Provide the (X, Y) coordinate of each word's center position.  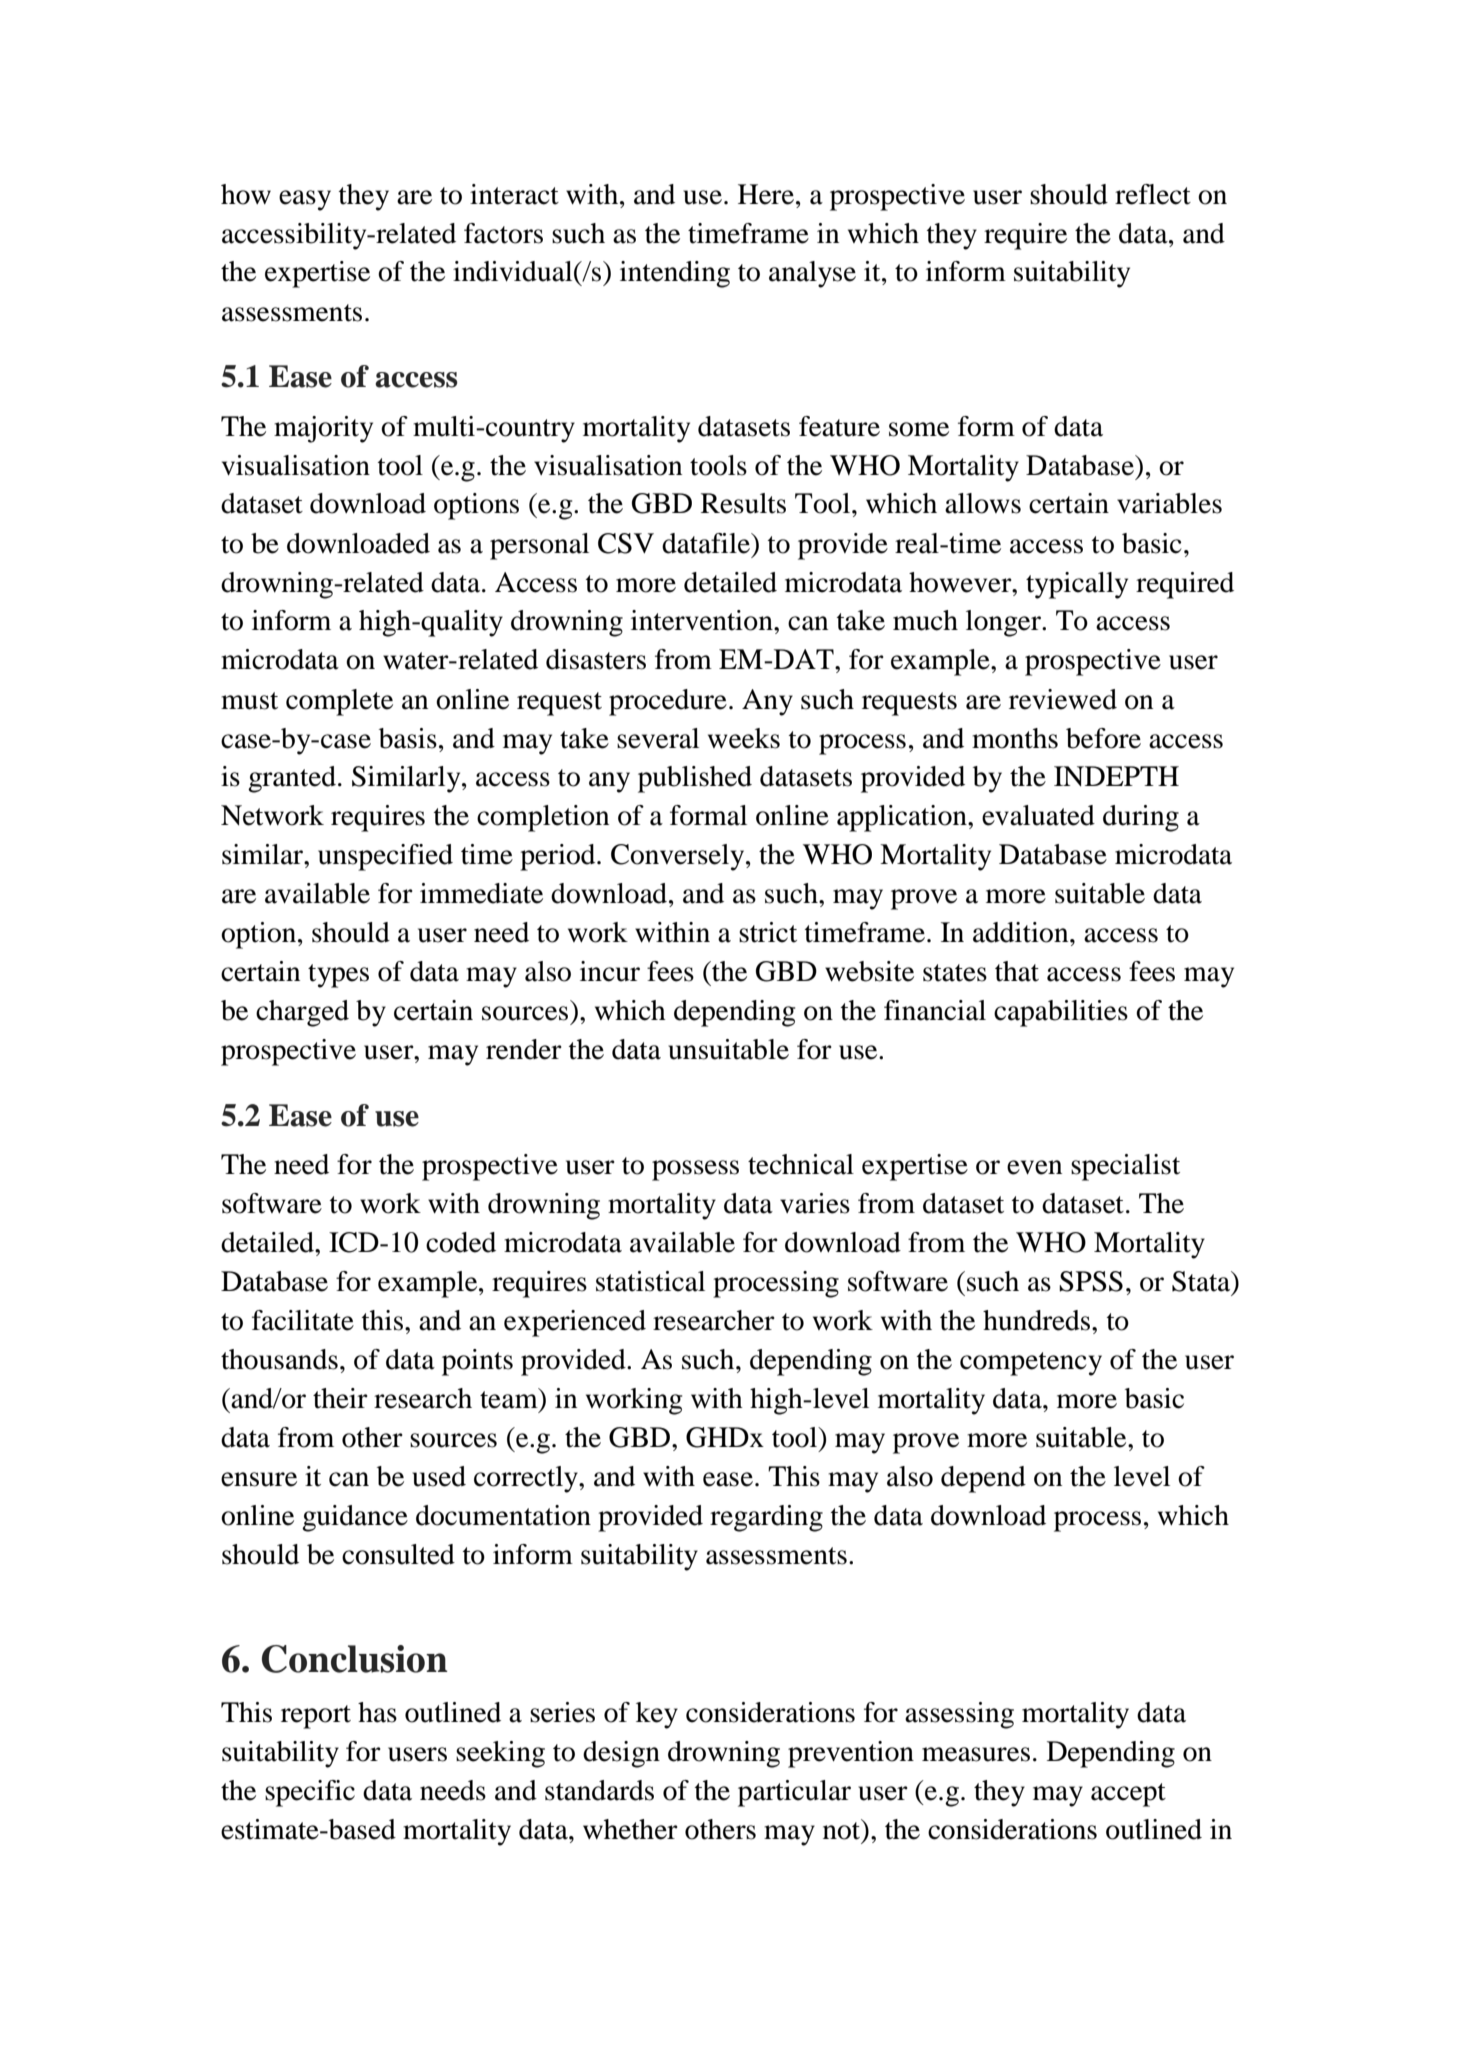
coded (461, 1242)
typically (1077, 585)
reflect (1153, 194)
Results (743, 503)
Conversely (679, 857)
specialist (1125, 1167)
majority (323, 429)
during (1141, 818)
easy (305, 200)
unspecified (385, 857)
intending (675, 274)
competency (1031, 1364)
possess (695, 1170)
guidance (355, 1518)
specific (310, 1793)
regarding (766, 1518)
